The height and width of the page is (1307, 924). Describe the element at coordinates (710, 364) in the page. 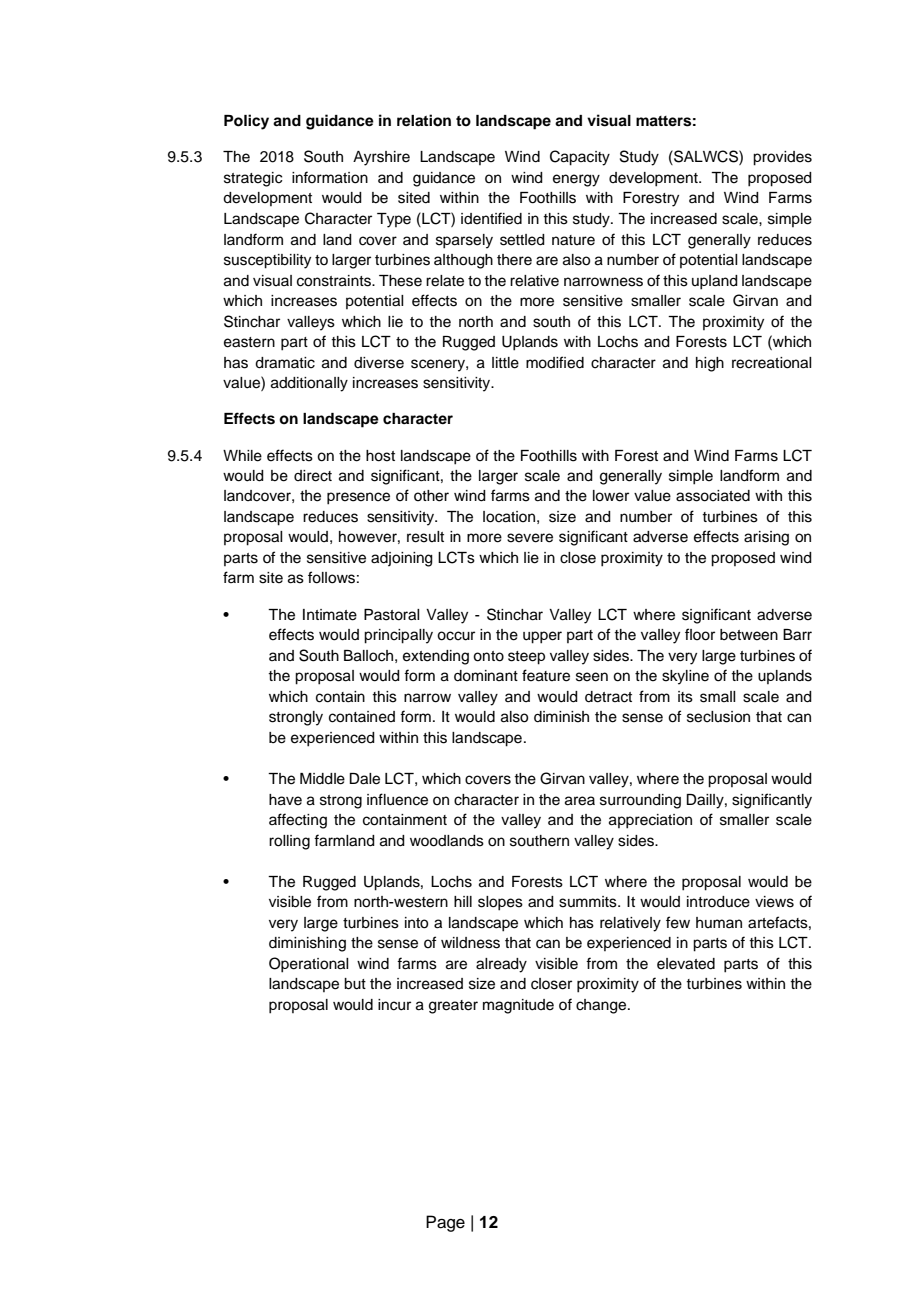

I see `high` at that location.
